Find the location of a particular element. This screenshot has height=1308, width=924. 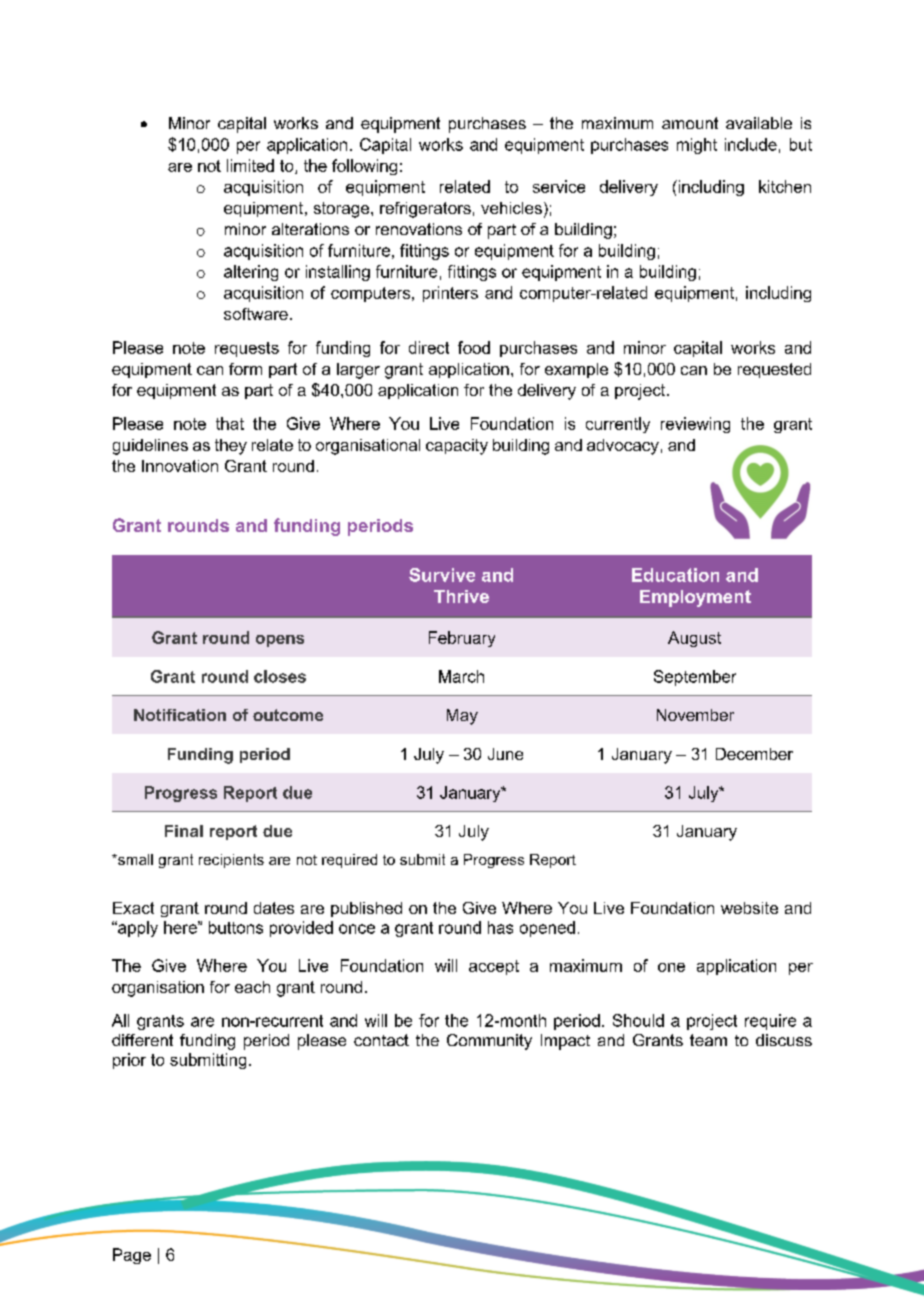

Notification is located at coordinates (180, 715).
